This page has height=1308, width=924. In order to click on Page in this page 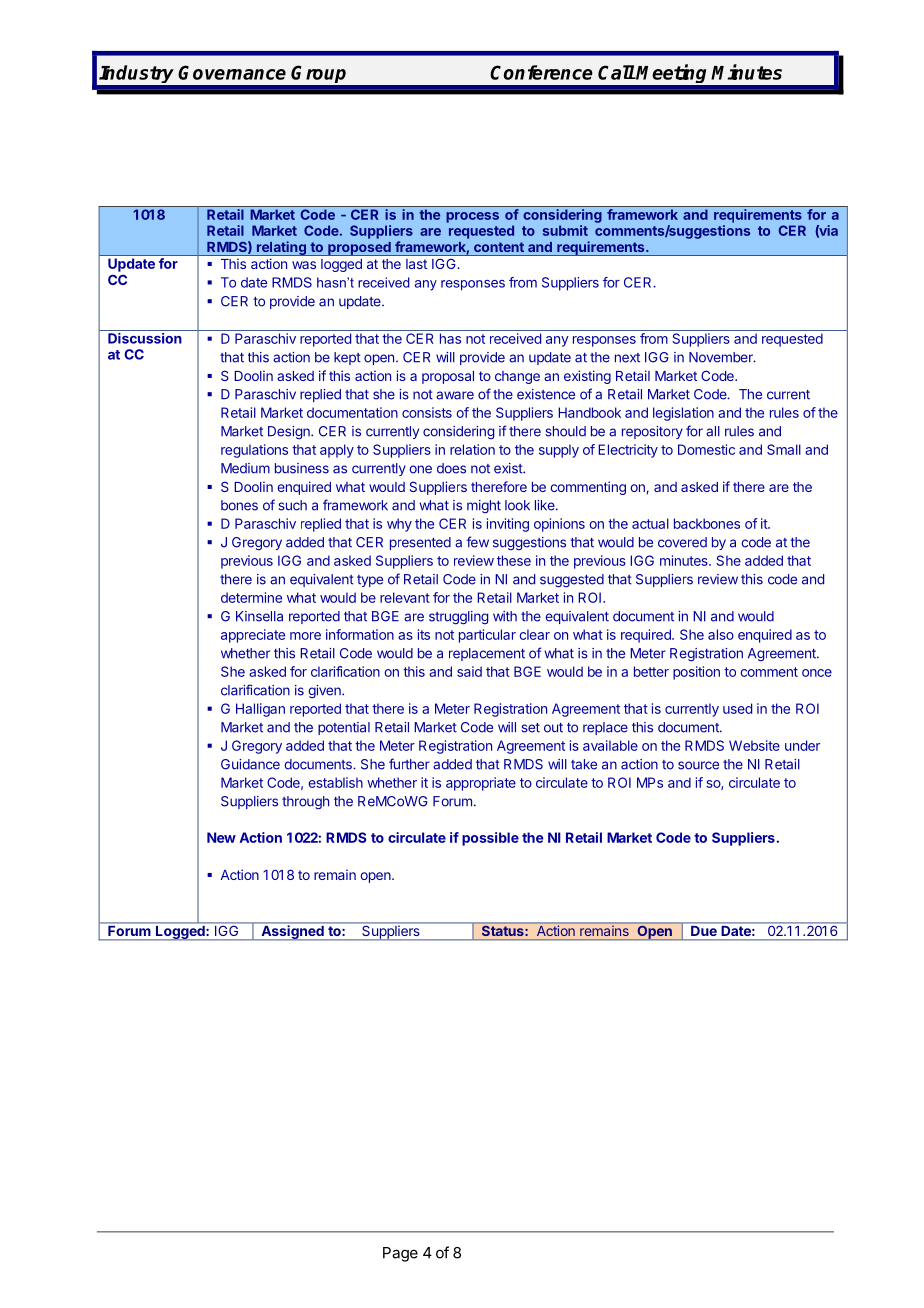, I will do `click(400, 1254)`.
